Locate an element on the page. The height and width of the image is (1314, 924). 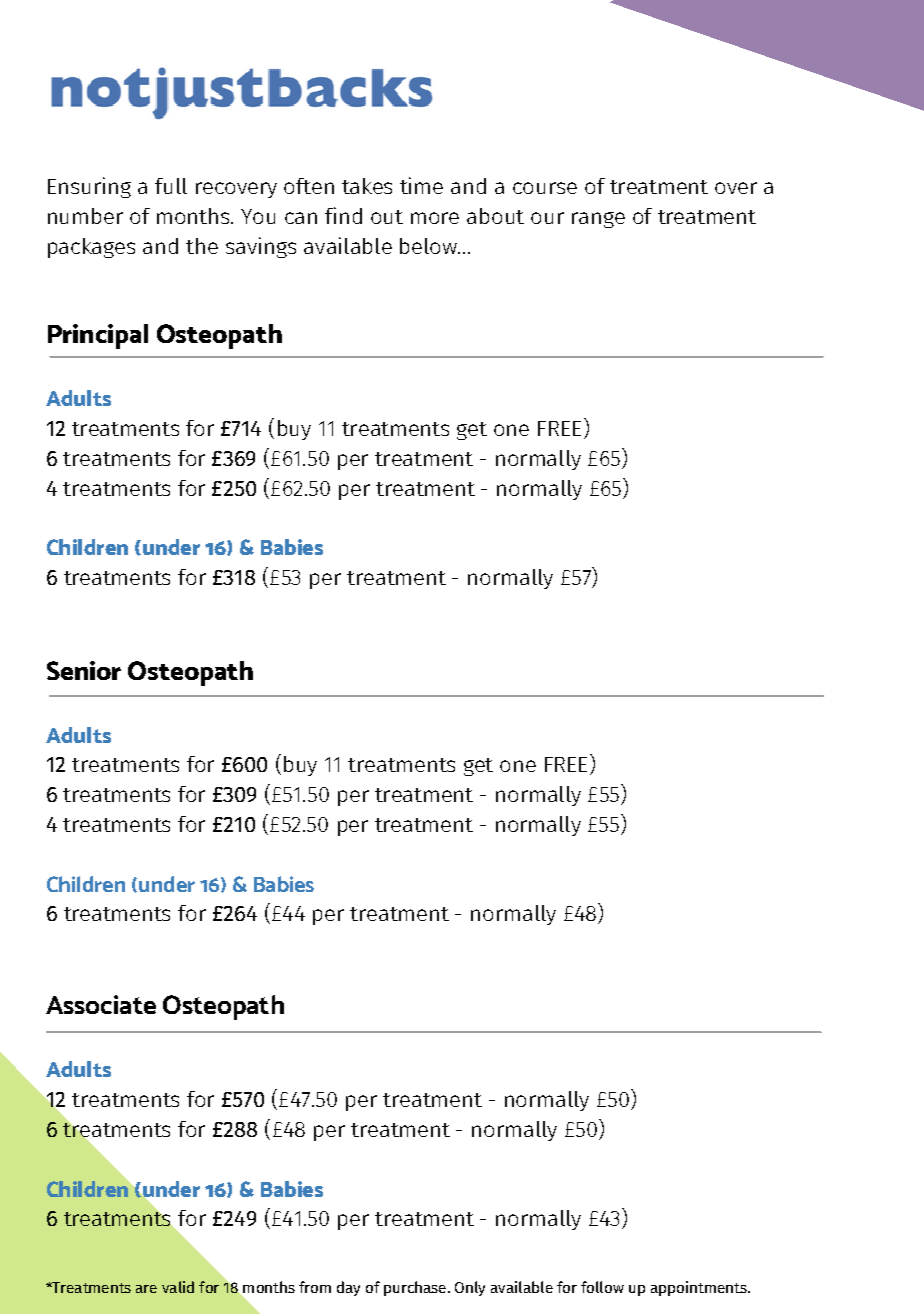
valid is located at coordinates (178, 1287).
